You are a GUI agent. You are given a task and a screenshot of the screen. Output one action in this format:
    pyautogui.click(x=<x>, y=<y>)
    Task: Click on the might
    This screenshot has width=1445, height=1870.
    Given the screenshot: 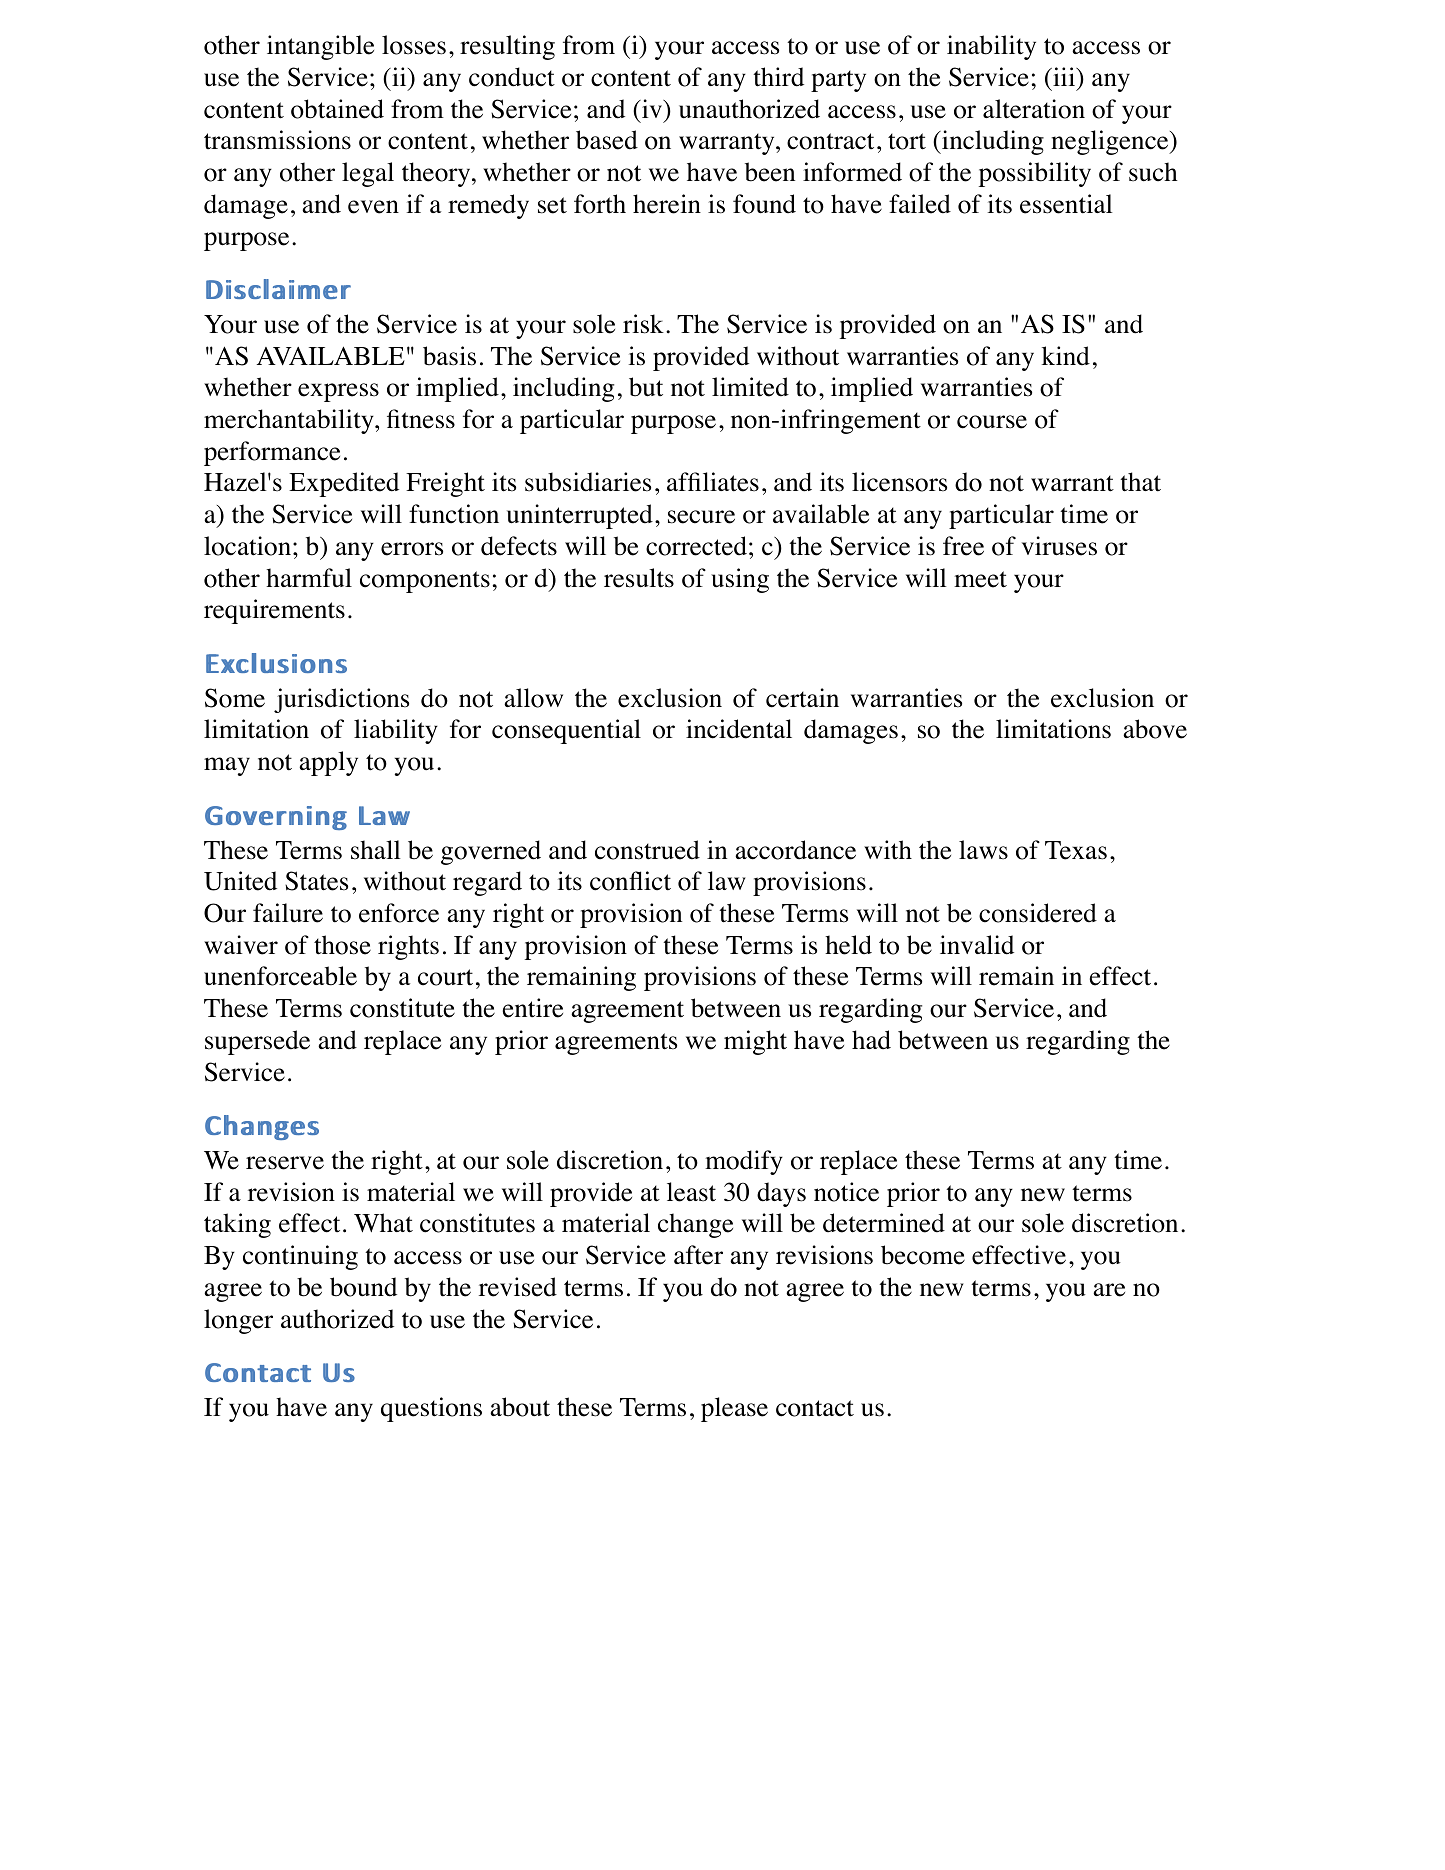 What is the action you would take?
    pyautogui.click(x=755, y=1042)
